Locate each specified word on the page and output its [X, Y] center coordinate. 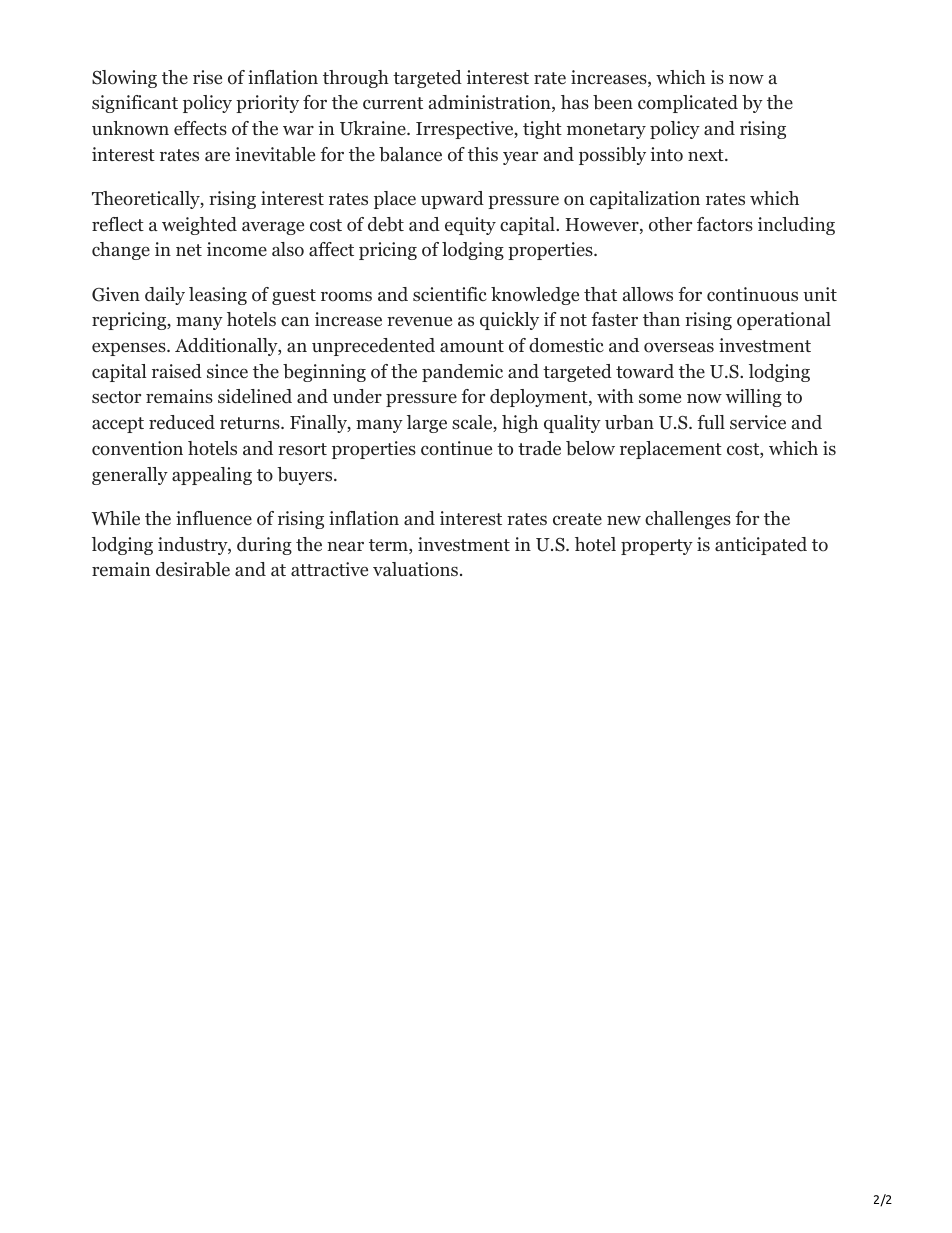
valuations [415, 569]
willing [754, 398]
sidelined [255, 396]
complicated [688, 104]
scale [473, 423]
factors [725, 224]
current [393, 103]
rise [207, 77]
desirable [193, 569]
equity [470, 226]
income [237, 249]
